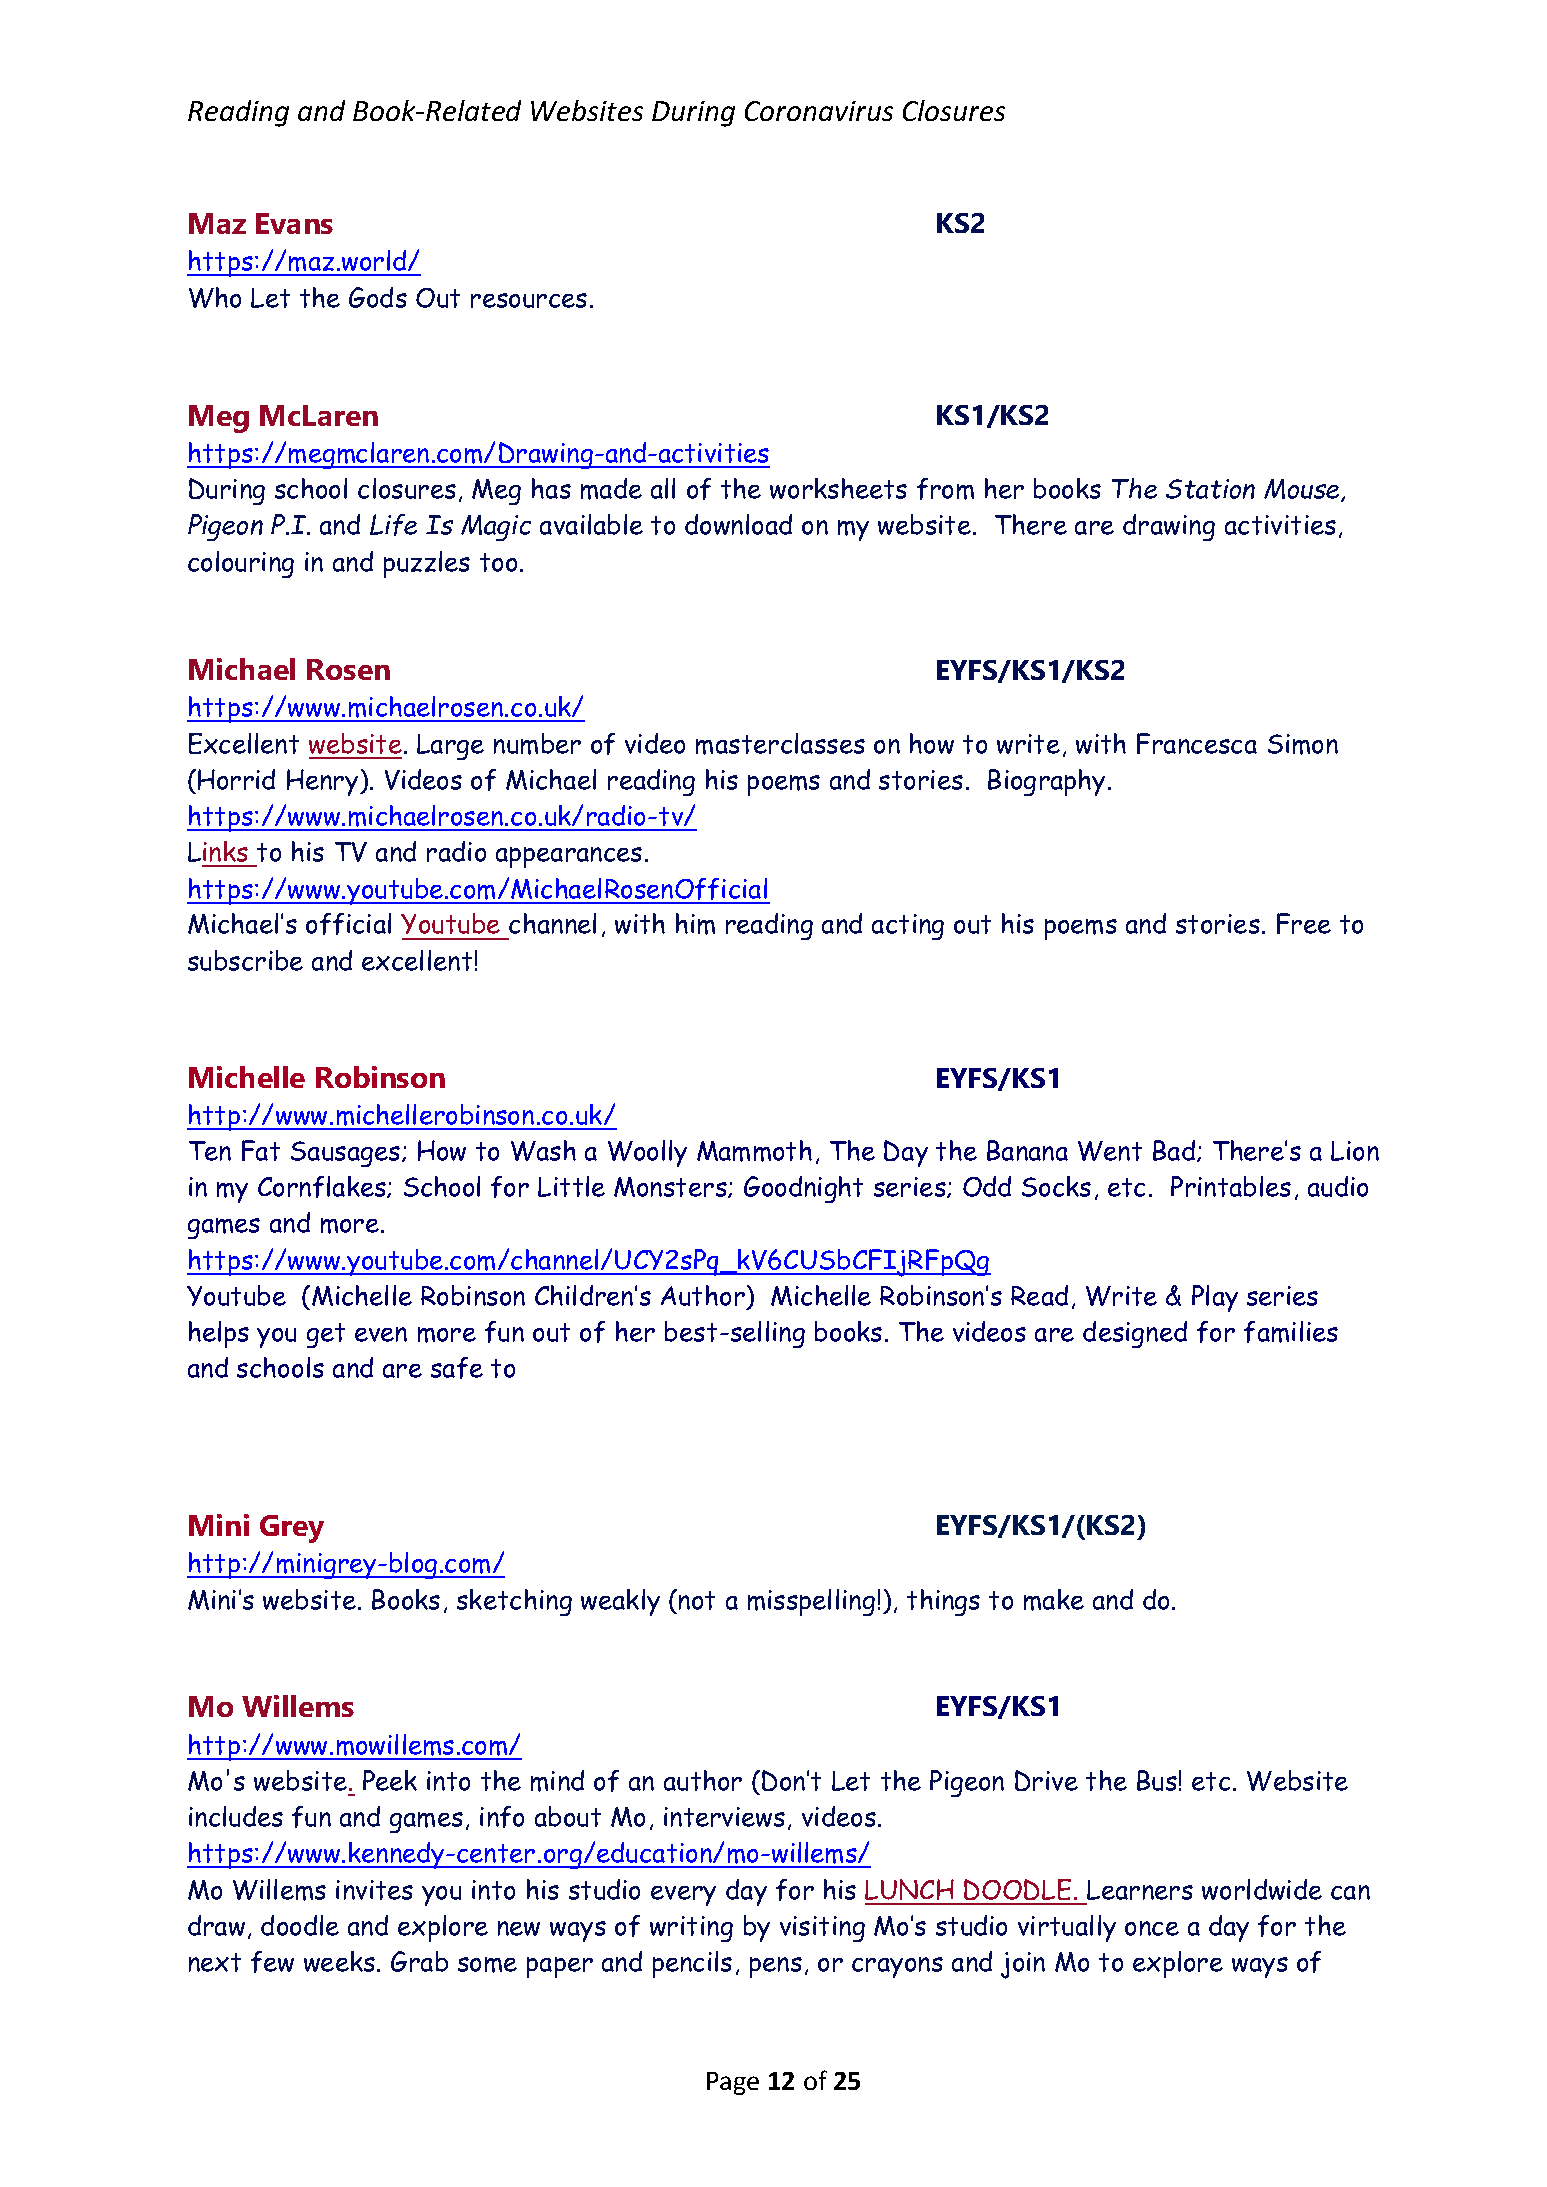 The height and width of the image is (2187, 1547). What do you see at coordinates (776, 1967) in the image?
I see `pens` at bounding box center [776, 1967].
